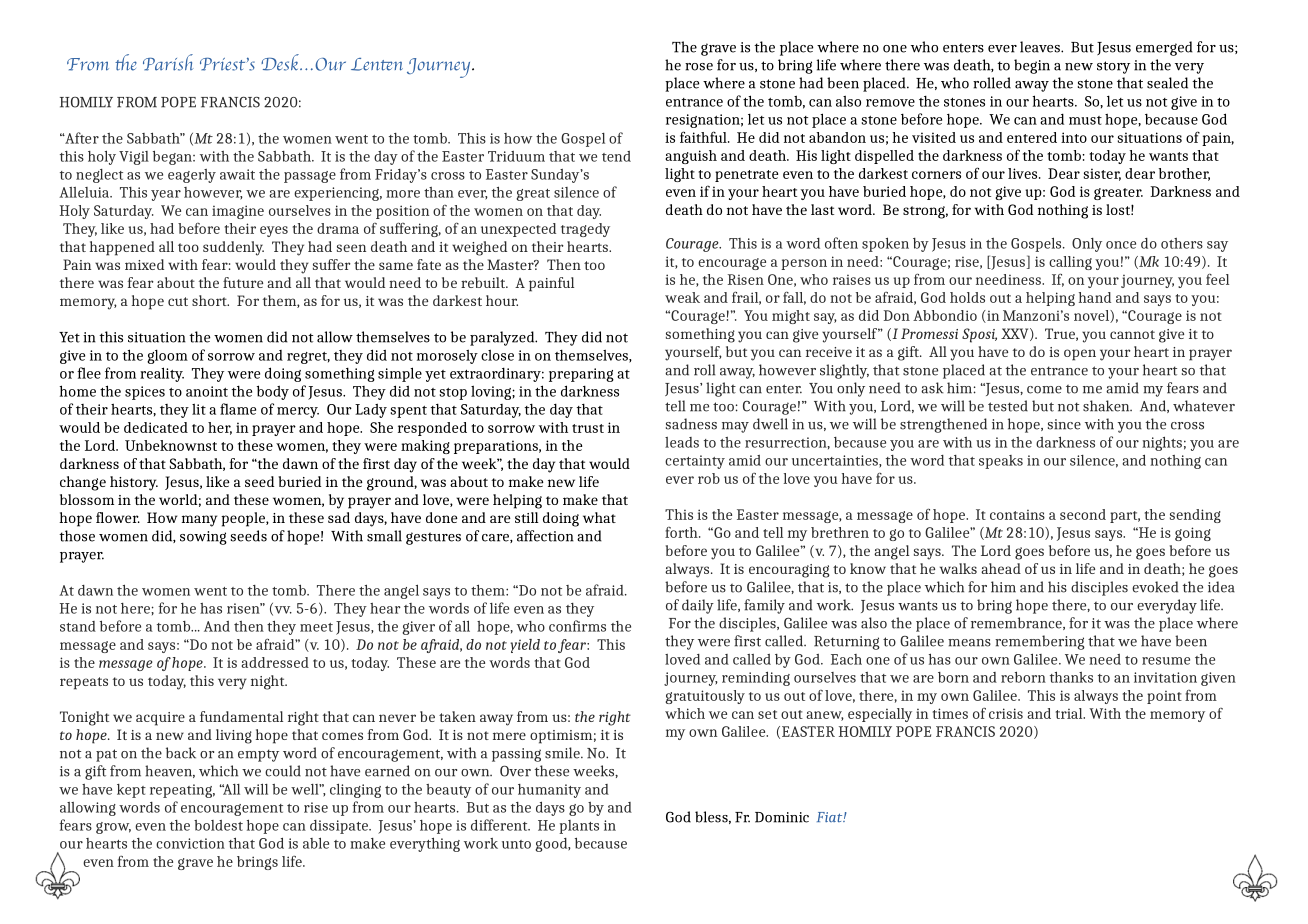 This page has width=1308, height=924. What do you see at coordinates (704, 137) in the page?
I see `faithful` at bounding box center [704, 137].
